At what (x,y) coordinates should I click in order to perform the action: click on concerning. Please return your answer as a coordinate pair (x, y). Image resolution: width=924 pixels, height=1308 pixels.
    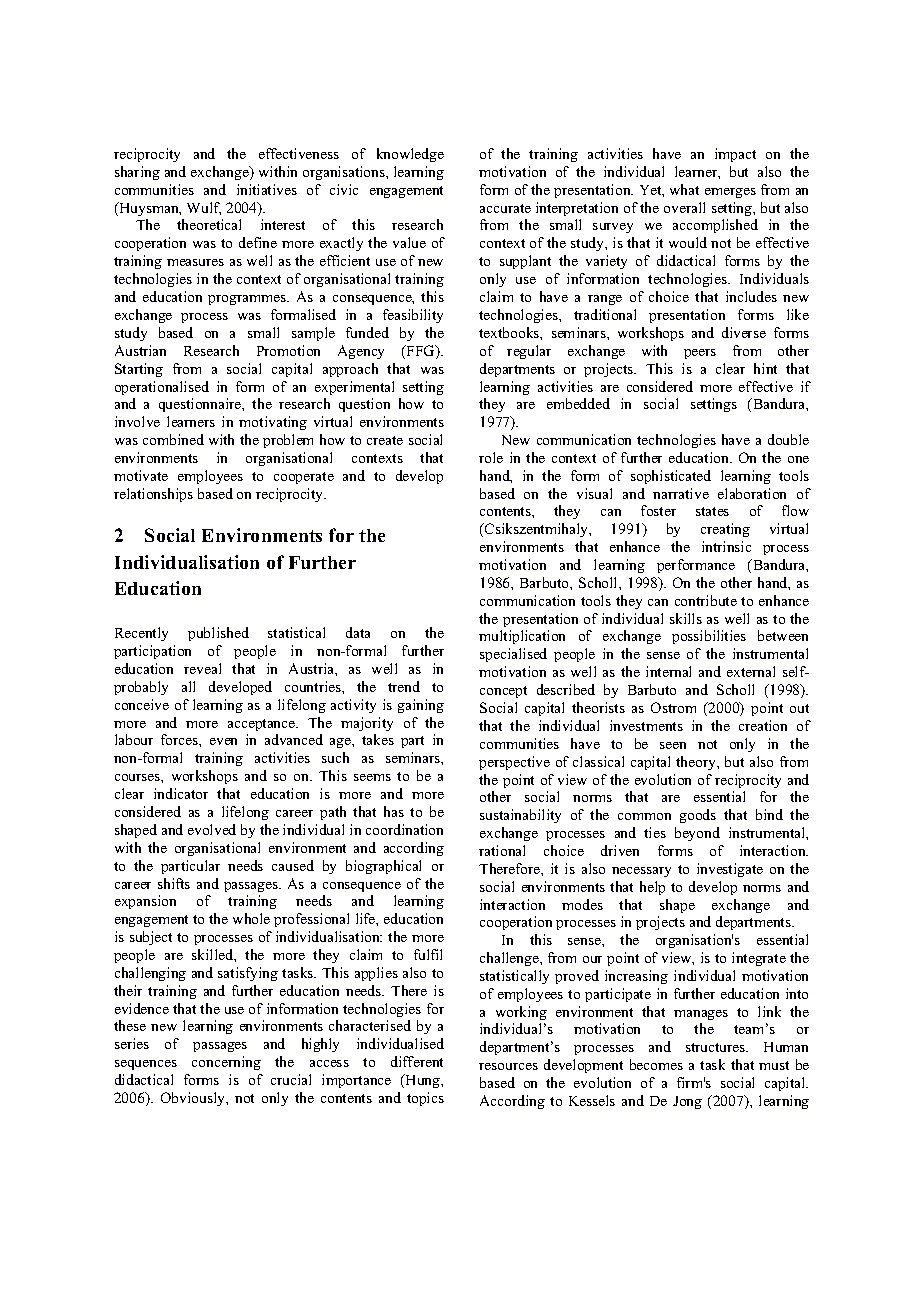
    Looking at the image, I should click on (226, 1063).
